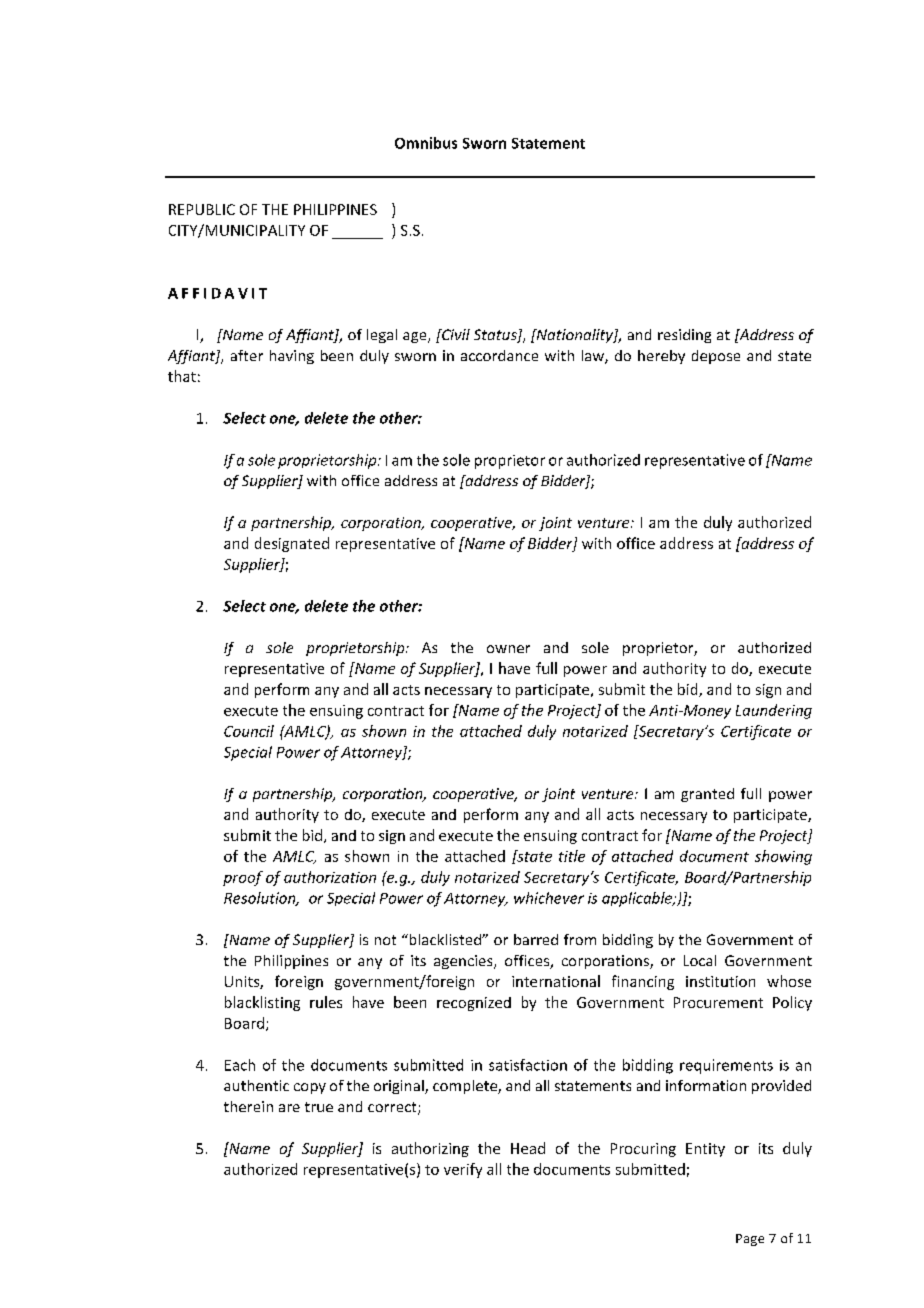 The width and height of the screenshot is (924, 1308). I want to click on Laundering, so click(774, 711).
